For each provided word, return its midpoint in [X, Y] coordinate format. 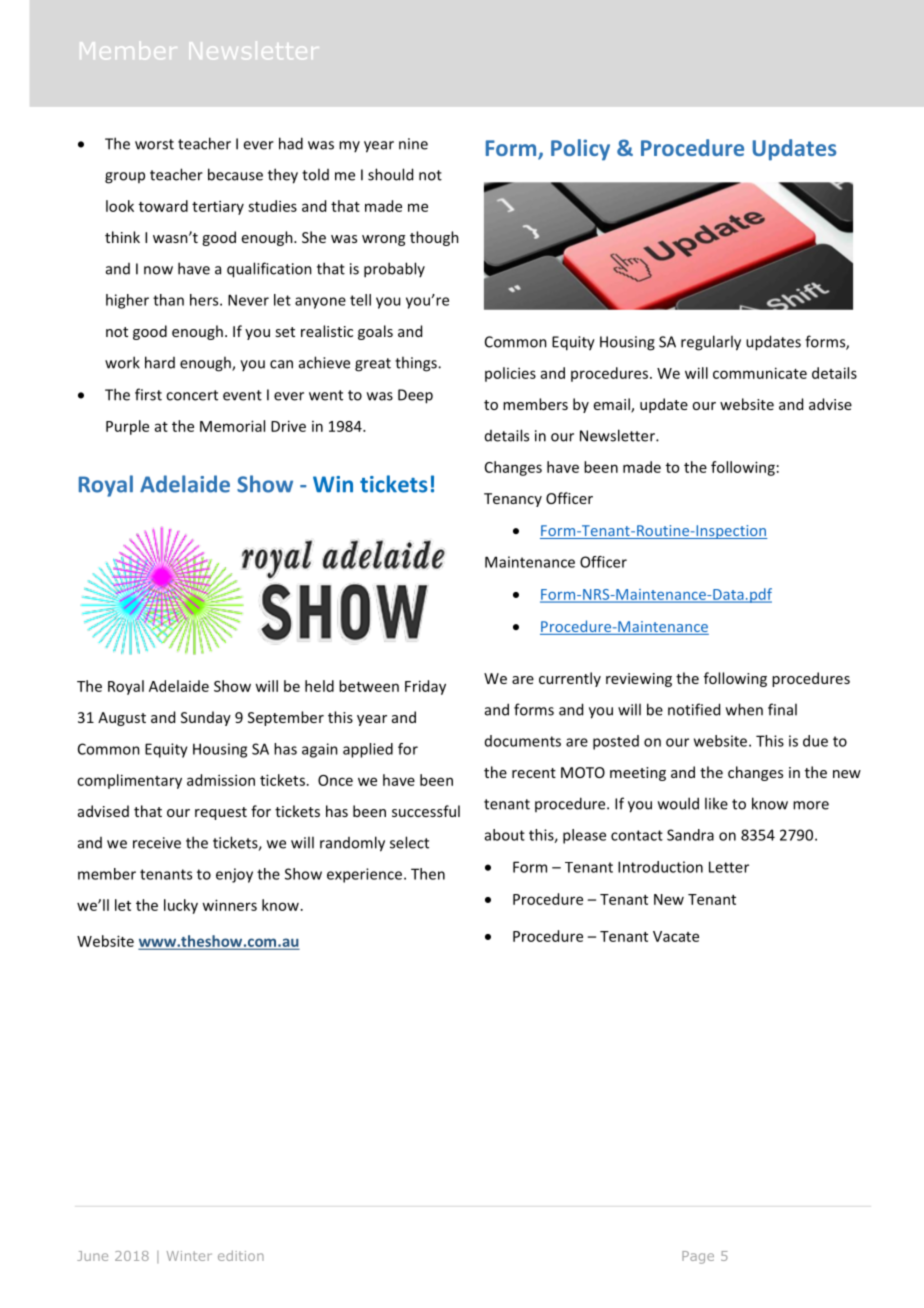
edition [241, 1255]
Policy [580, 150]
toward [163, 206]
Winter [189, 1256]
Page [698, 1257]
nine [413, 144]
